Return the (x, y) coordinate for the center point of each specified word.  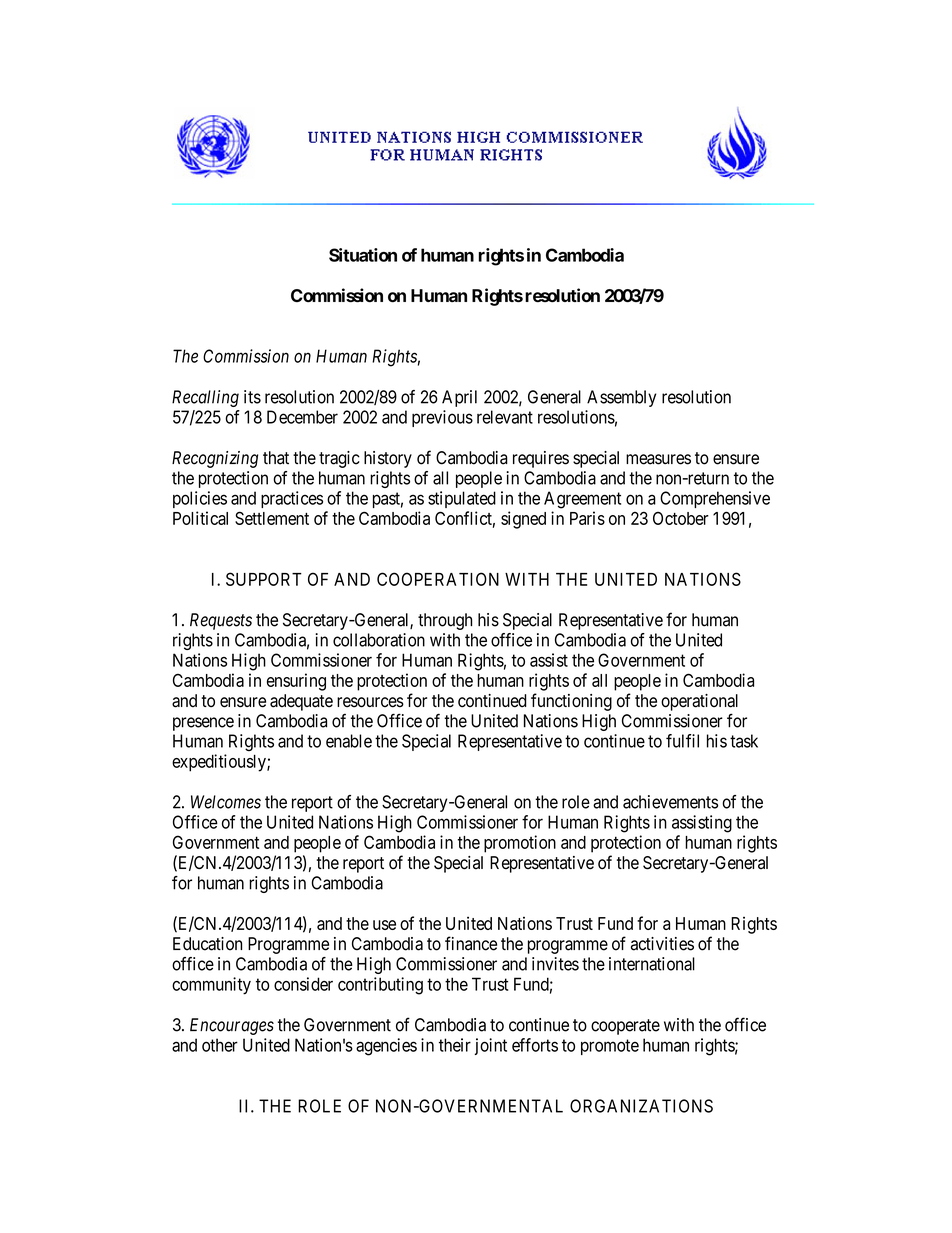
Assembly (621, 398)
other (220, 1045)
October (681, 518)
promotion (520, 844)
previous (442, 418)
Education (207, 944)
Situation (363, 255)
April (459, 398)
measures (658, 459)
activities (662, 944)
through (445, 621)
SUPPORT (264, 579)
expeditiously (220, 763)
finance (471, 943)
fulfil (682, 741)
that (276, 458)
